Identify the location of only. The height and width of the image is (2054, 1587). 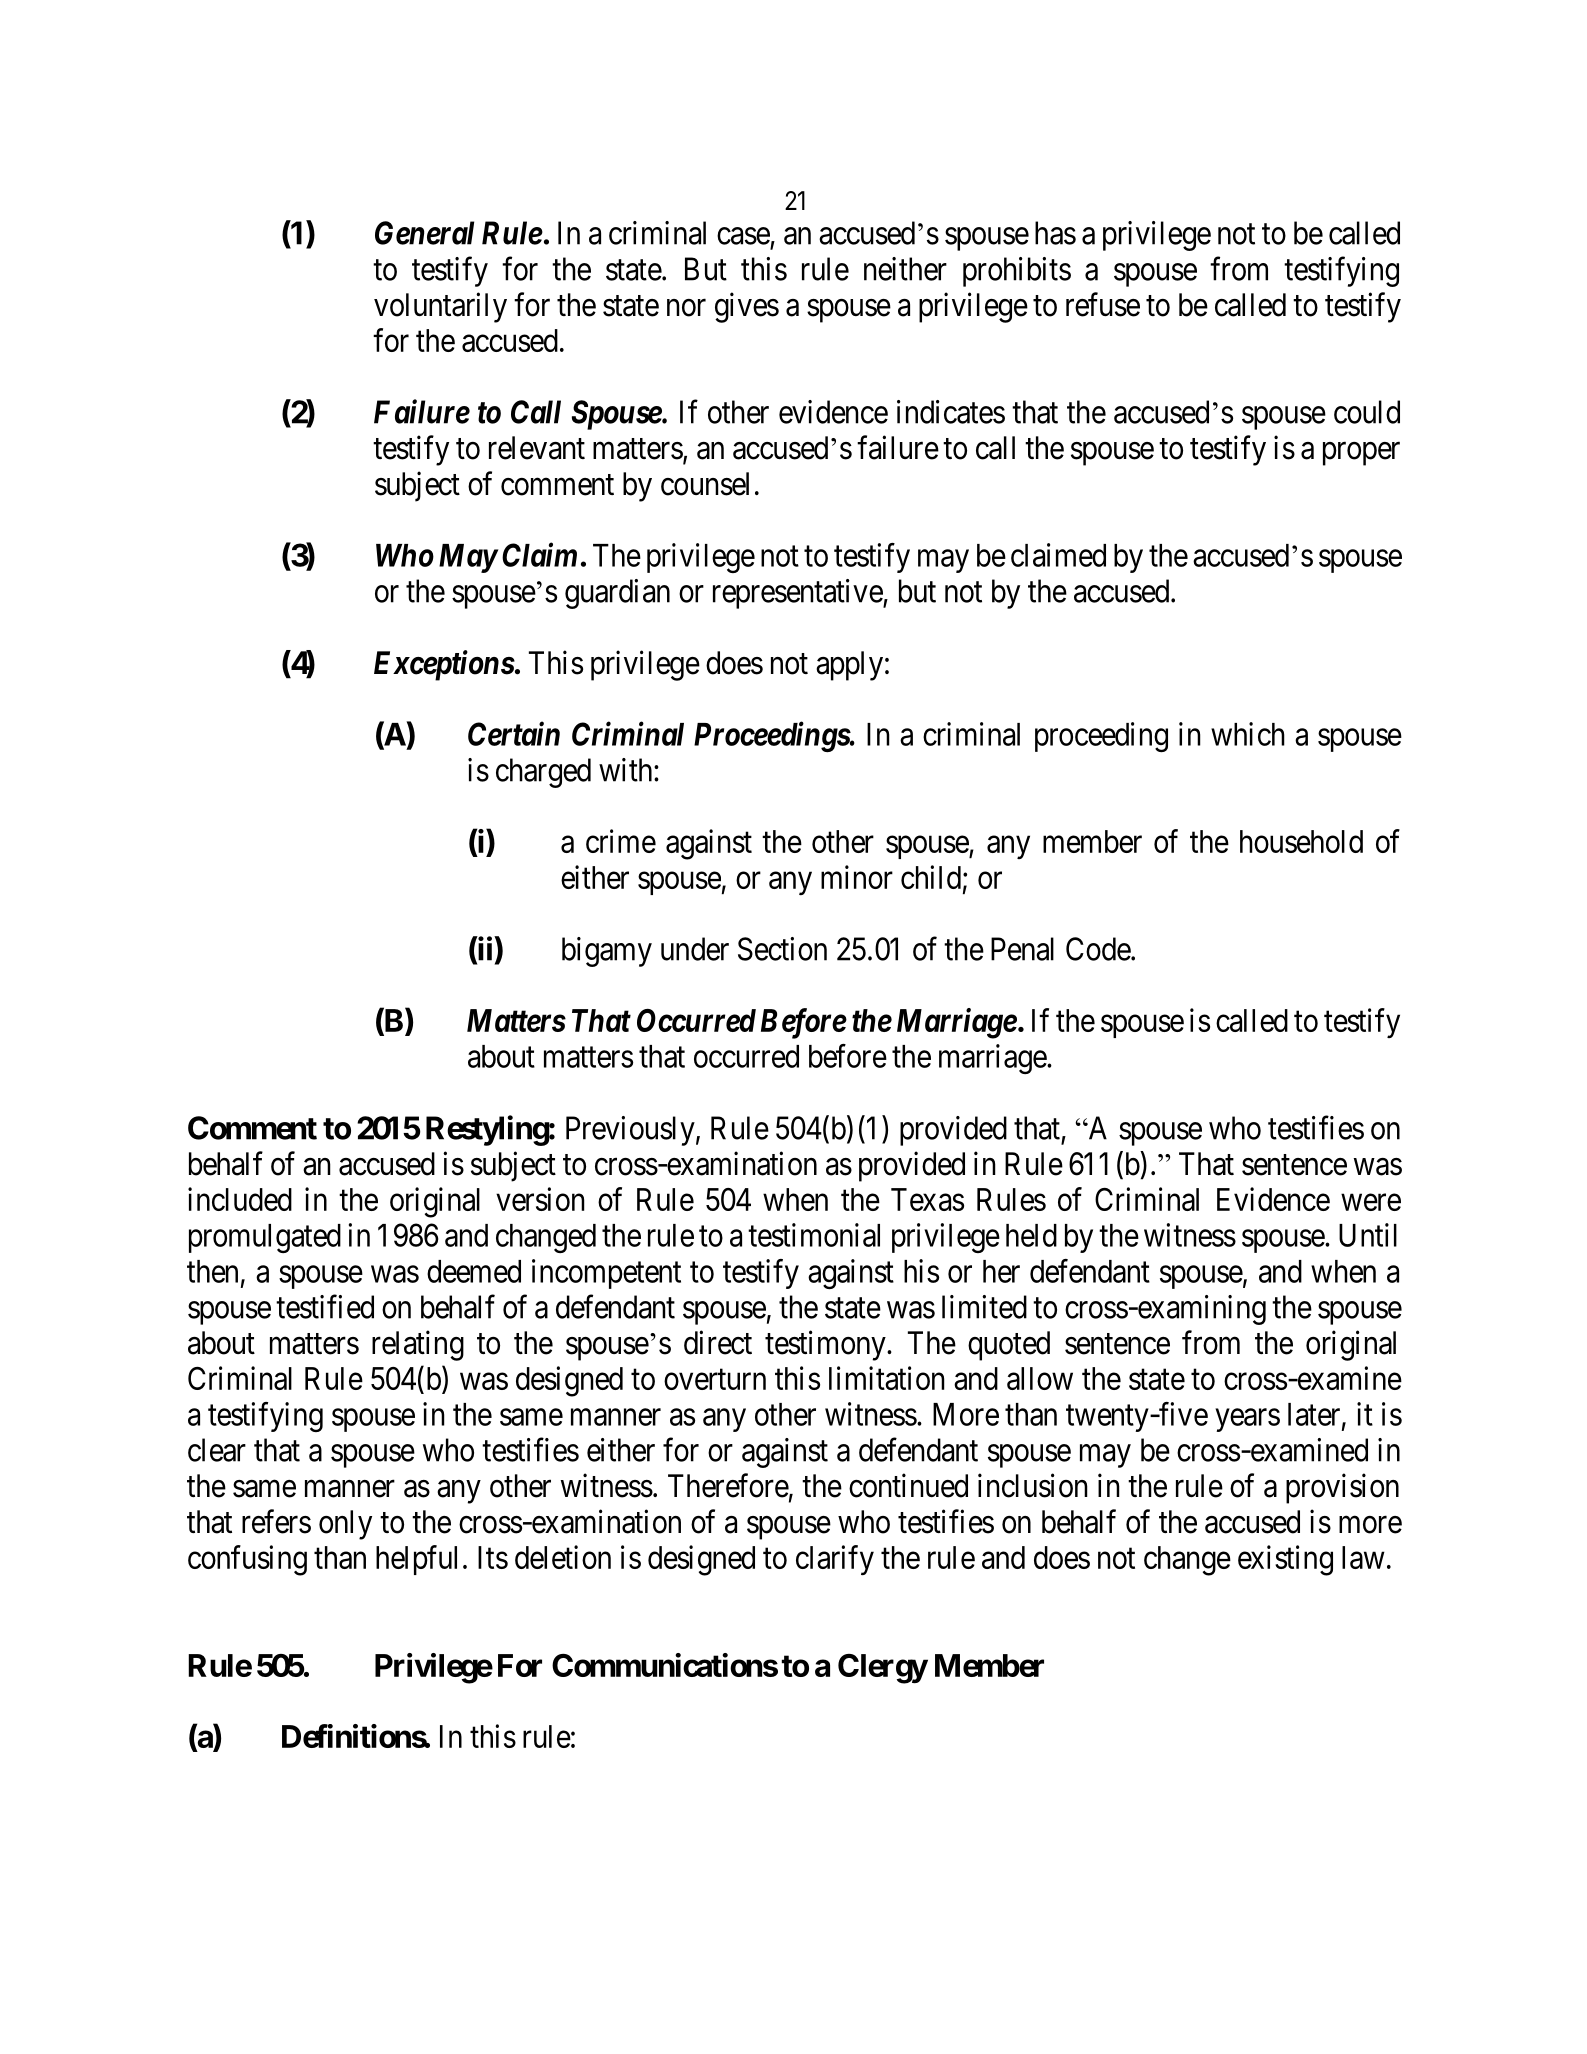
(345, 1525).
